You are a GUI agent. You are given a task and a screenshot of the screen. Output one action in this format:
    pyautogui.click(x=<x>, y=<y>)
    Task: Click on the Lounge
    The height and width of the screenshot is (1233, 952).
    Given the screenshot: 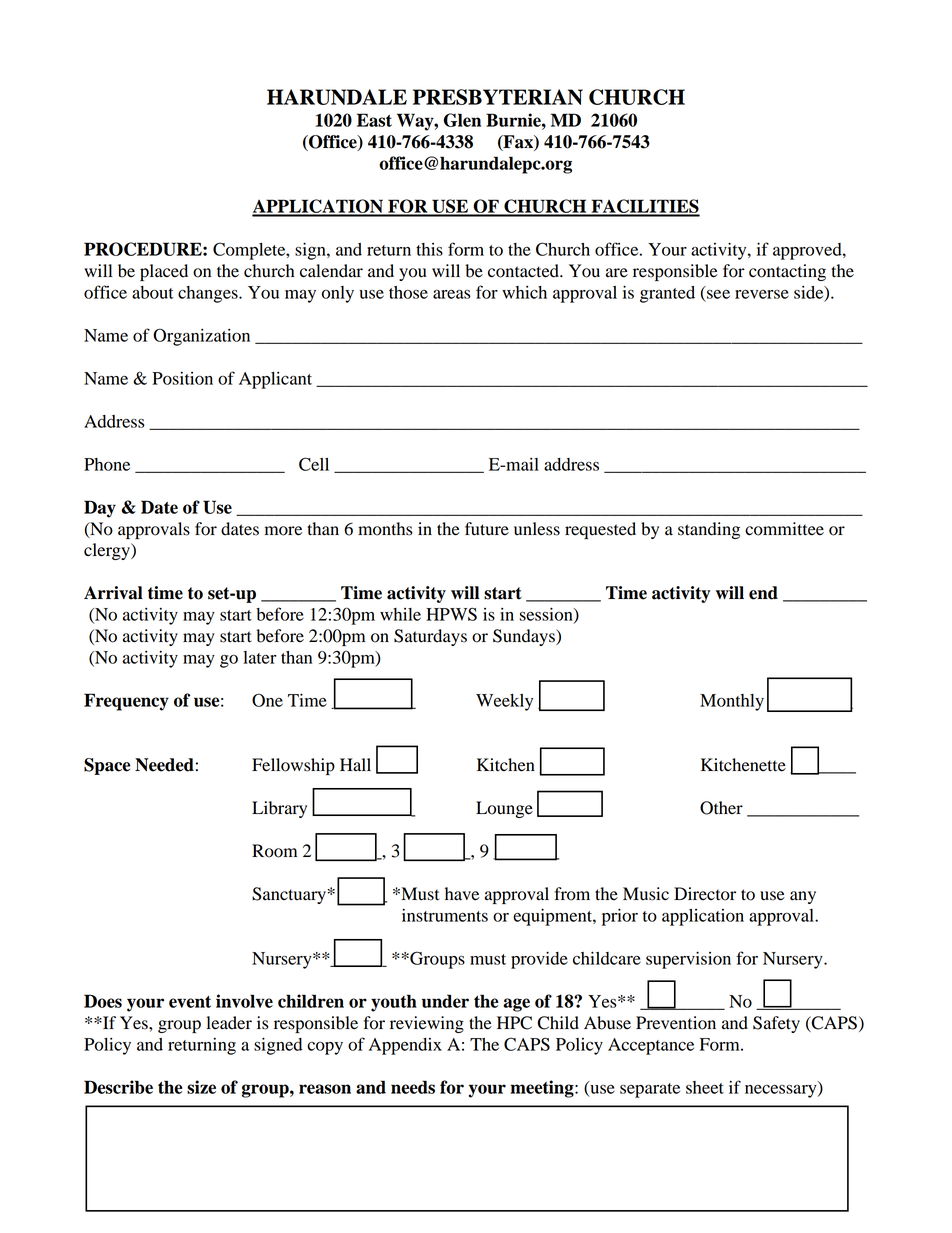 What is the action you would take?
    pyautogui.click(x=504, y=809)
